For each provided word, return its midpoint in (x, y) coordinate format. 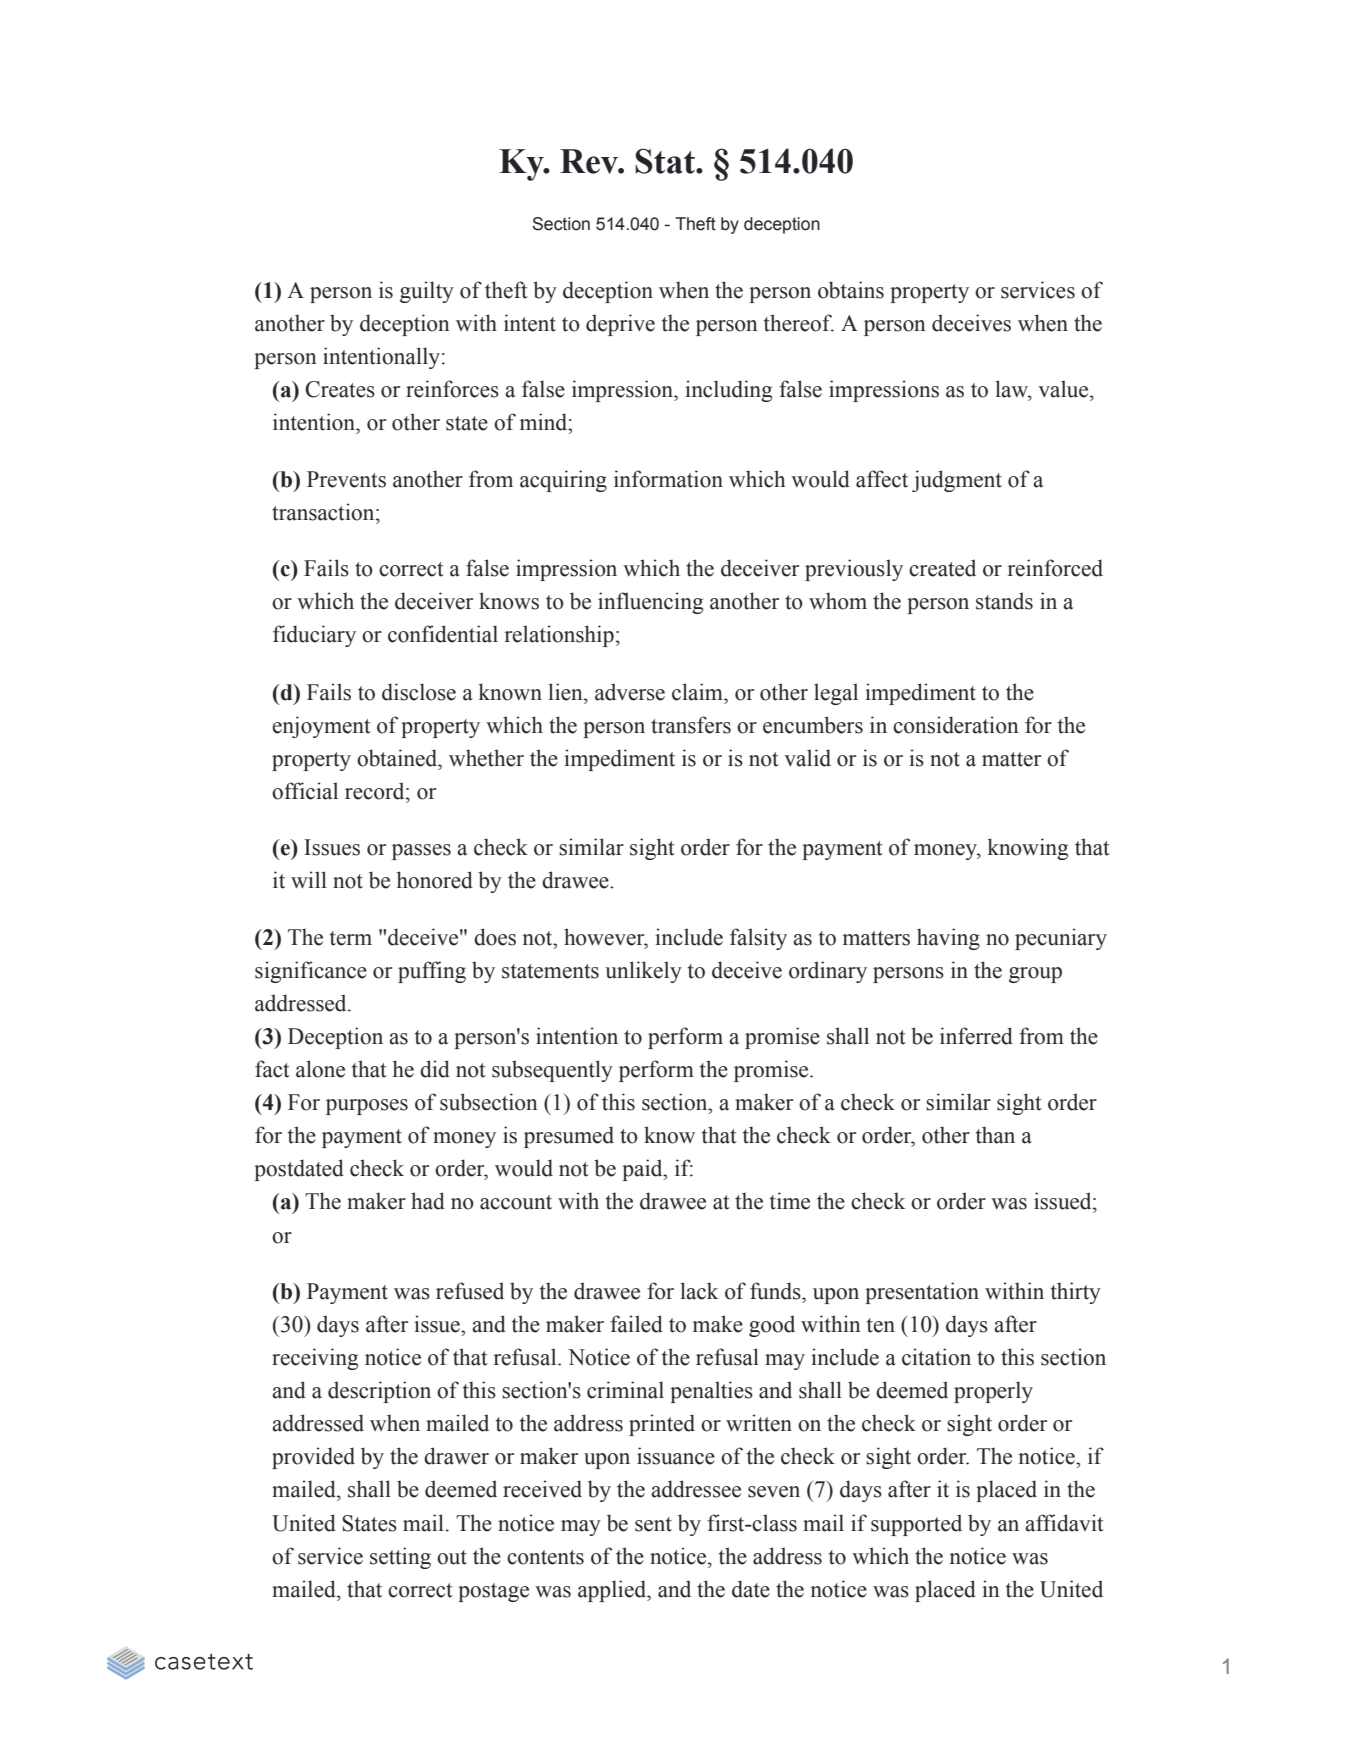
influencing (650, 603)
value (1064, 389)
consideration (956, 725)
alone (320, 1069)
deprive (620, 325)
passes (421, 852)
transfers (691, 725)
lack (699, 1291)
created (942, 568)
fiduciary (314, 636)
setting (400, 1558)
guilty (427, 292)
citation (936, 1357)
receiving (315, 1359)
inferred (976, 1036)
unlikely (643, 972)
